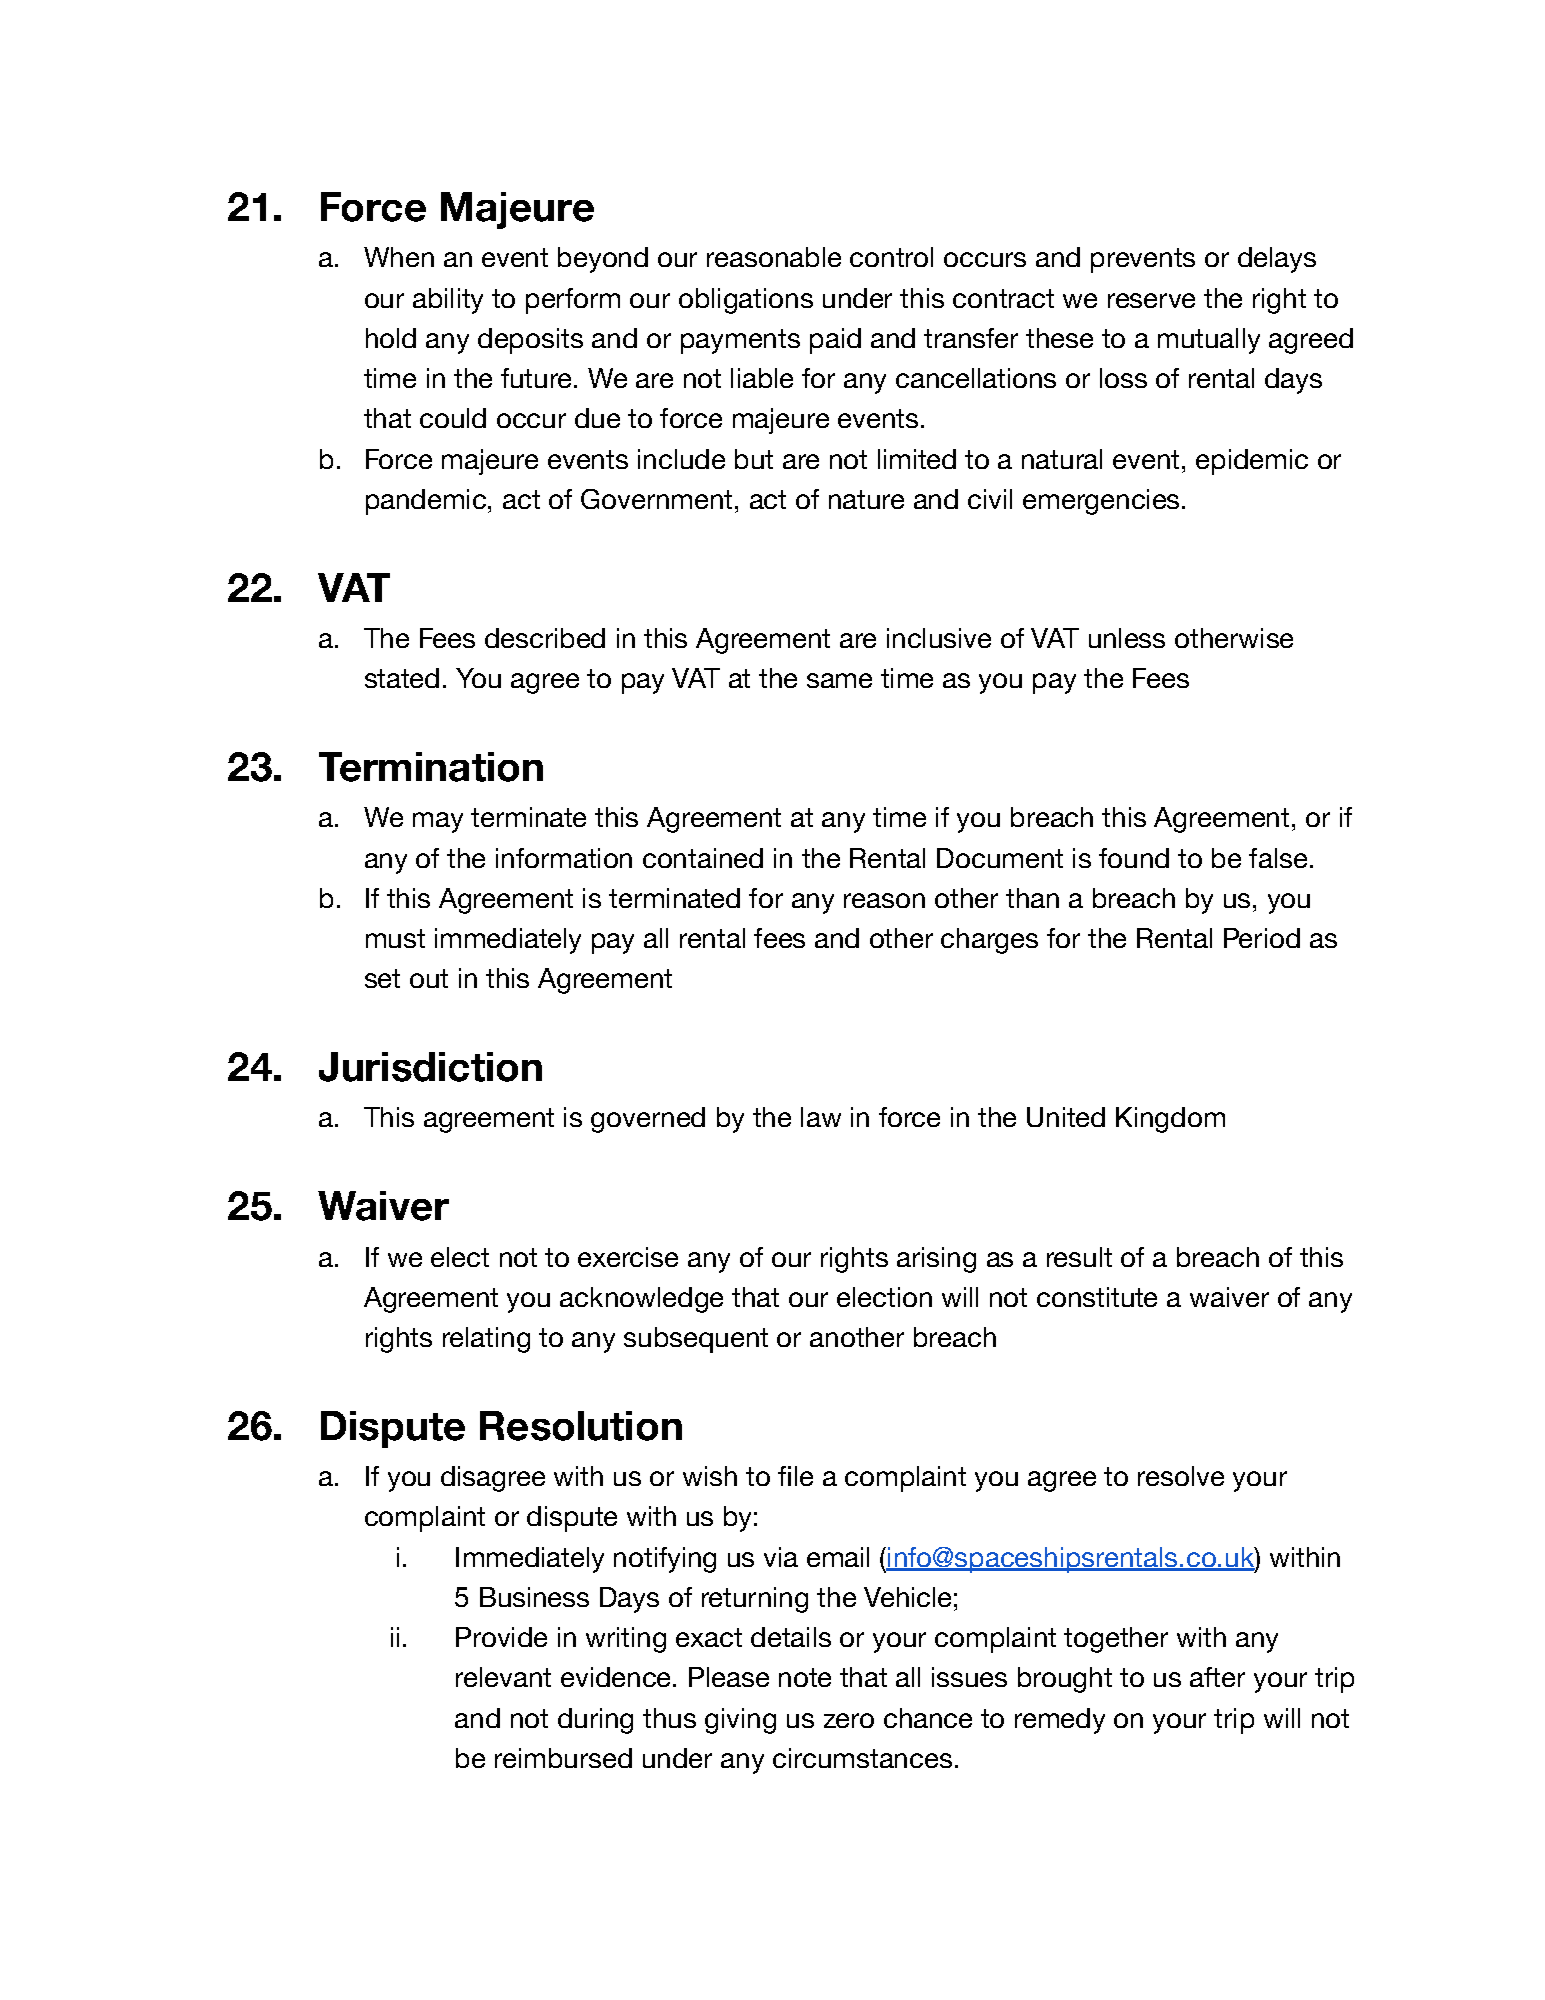 This document has height=2000, width=1545. Describe the element at coordinates (849, 1720) in the document. I see `zero` at that location.
